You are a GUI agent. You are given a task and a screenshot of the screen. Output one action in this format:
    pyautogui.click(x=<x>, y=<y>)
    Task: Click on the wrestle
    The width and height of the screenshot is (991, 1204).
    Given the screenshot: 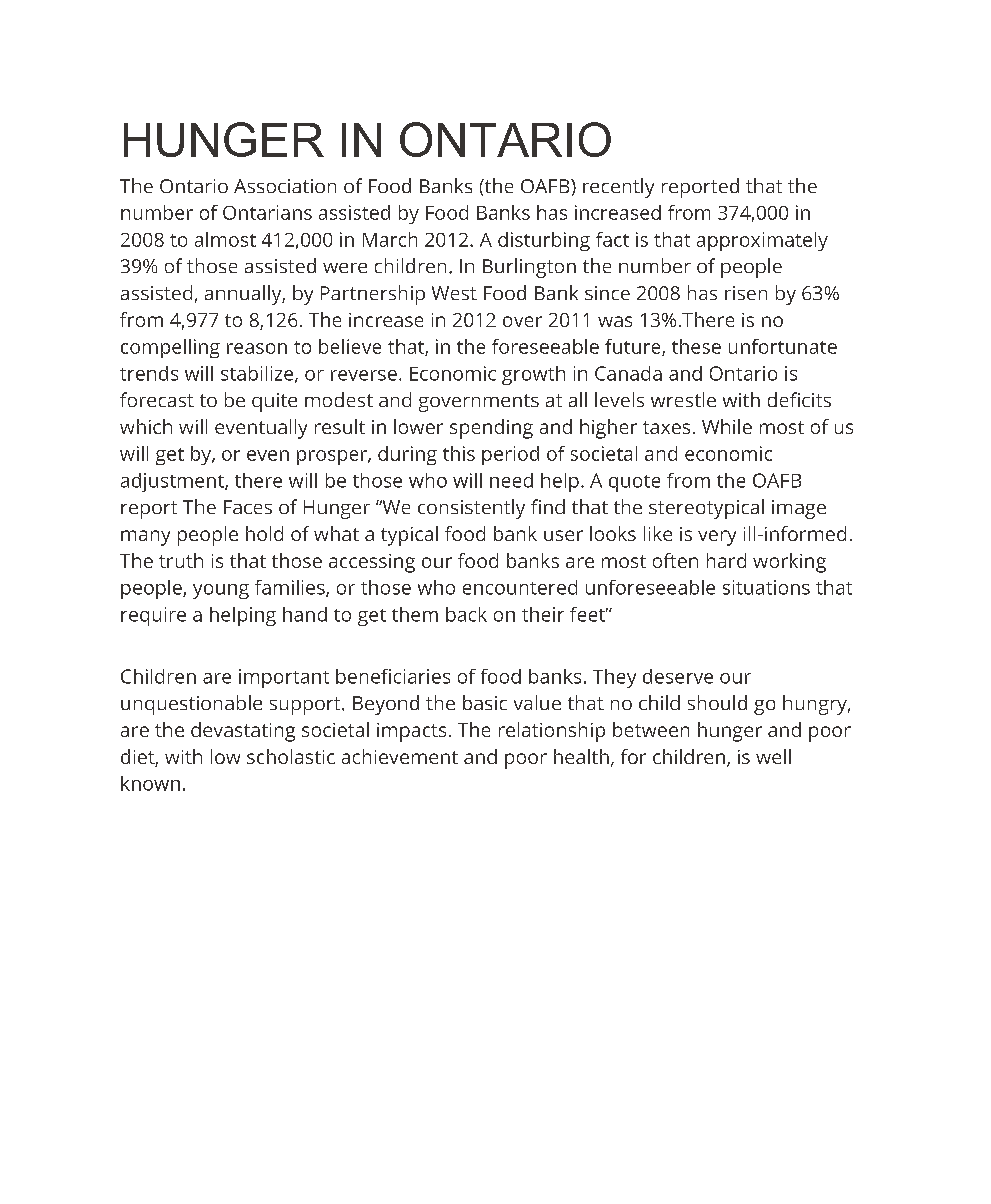 What is the action you would take?
    pyautogui.click(x=683, y=399)
